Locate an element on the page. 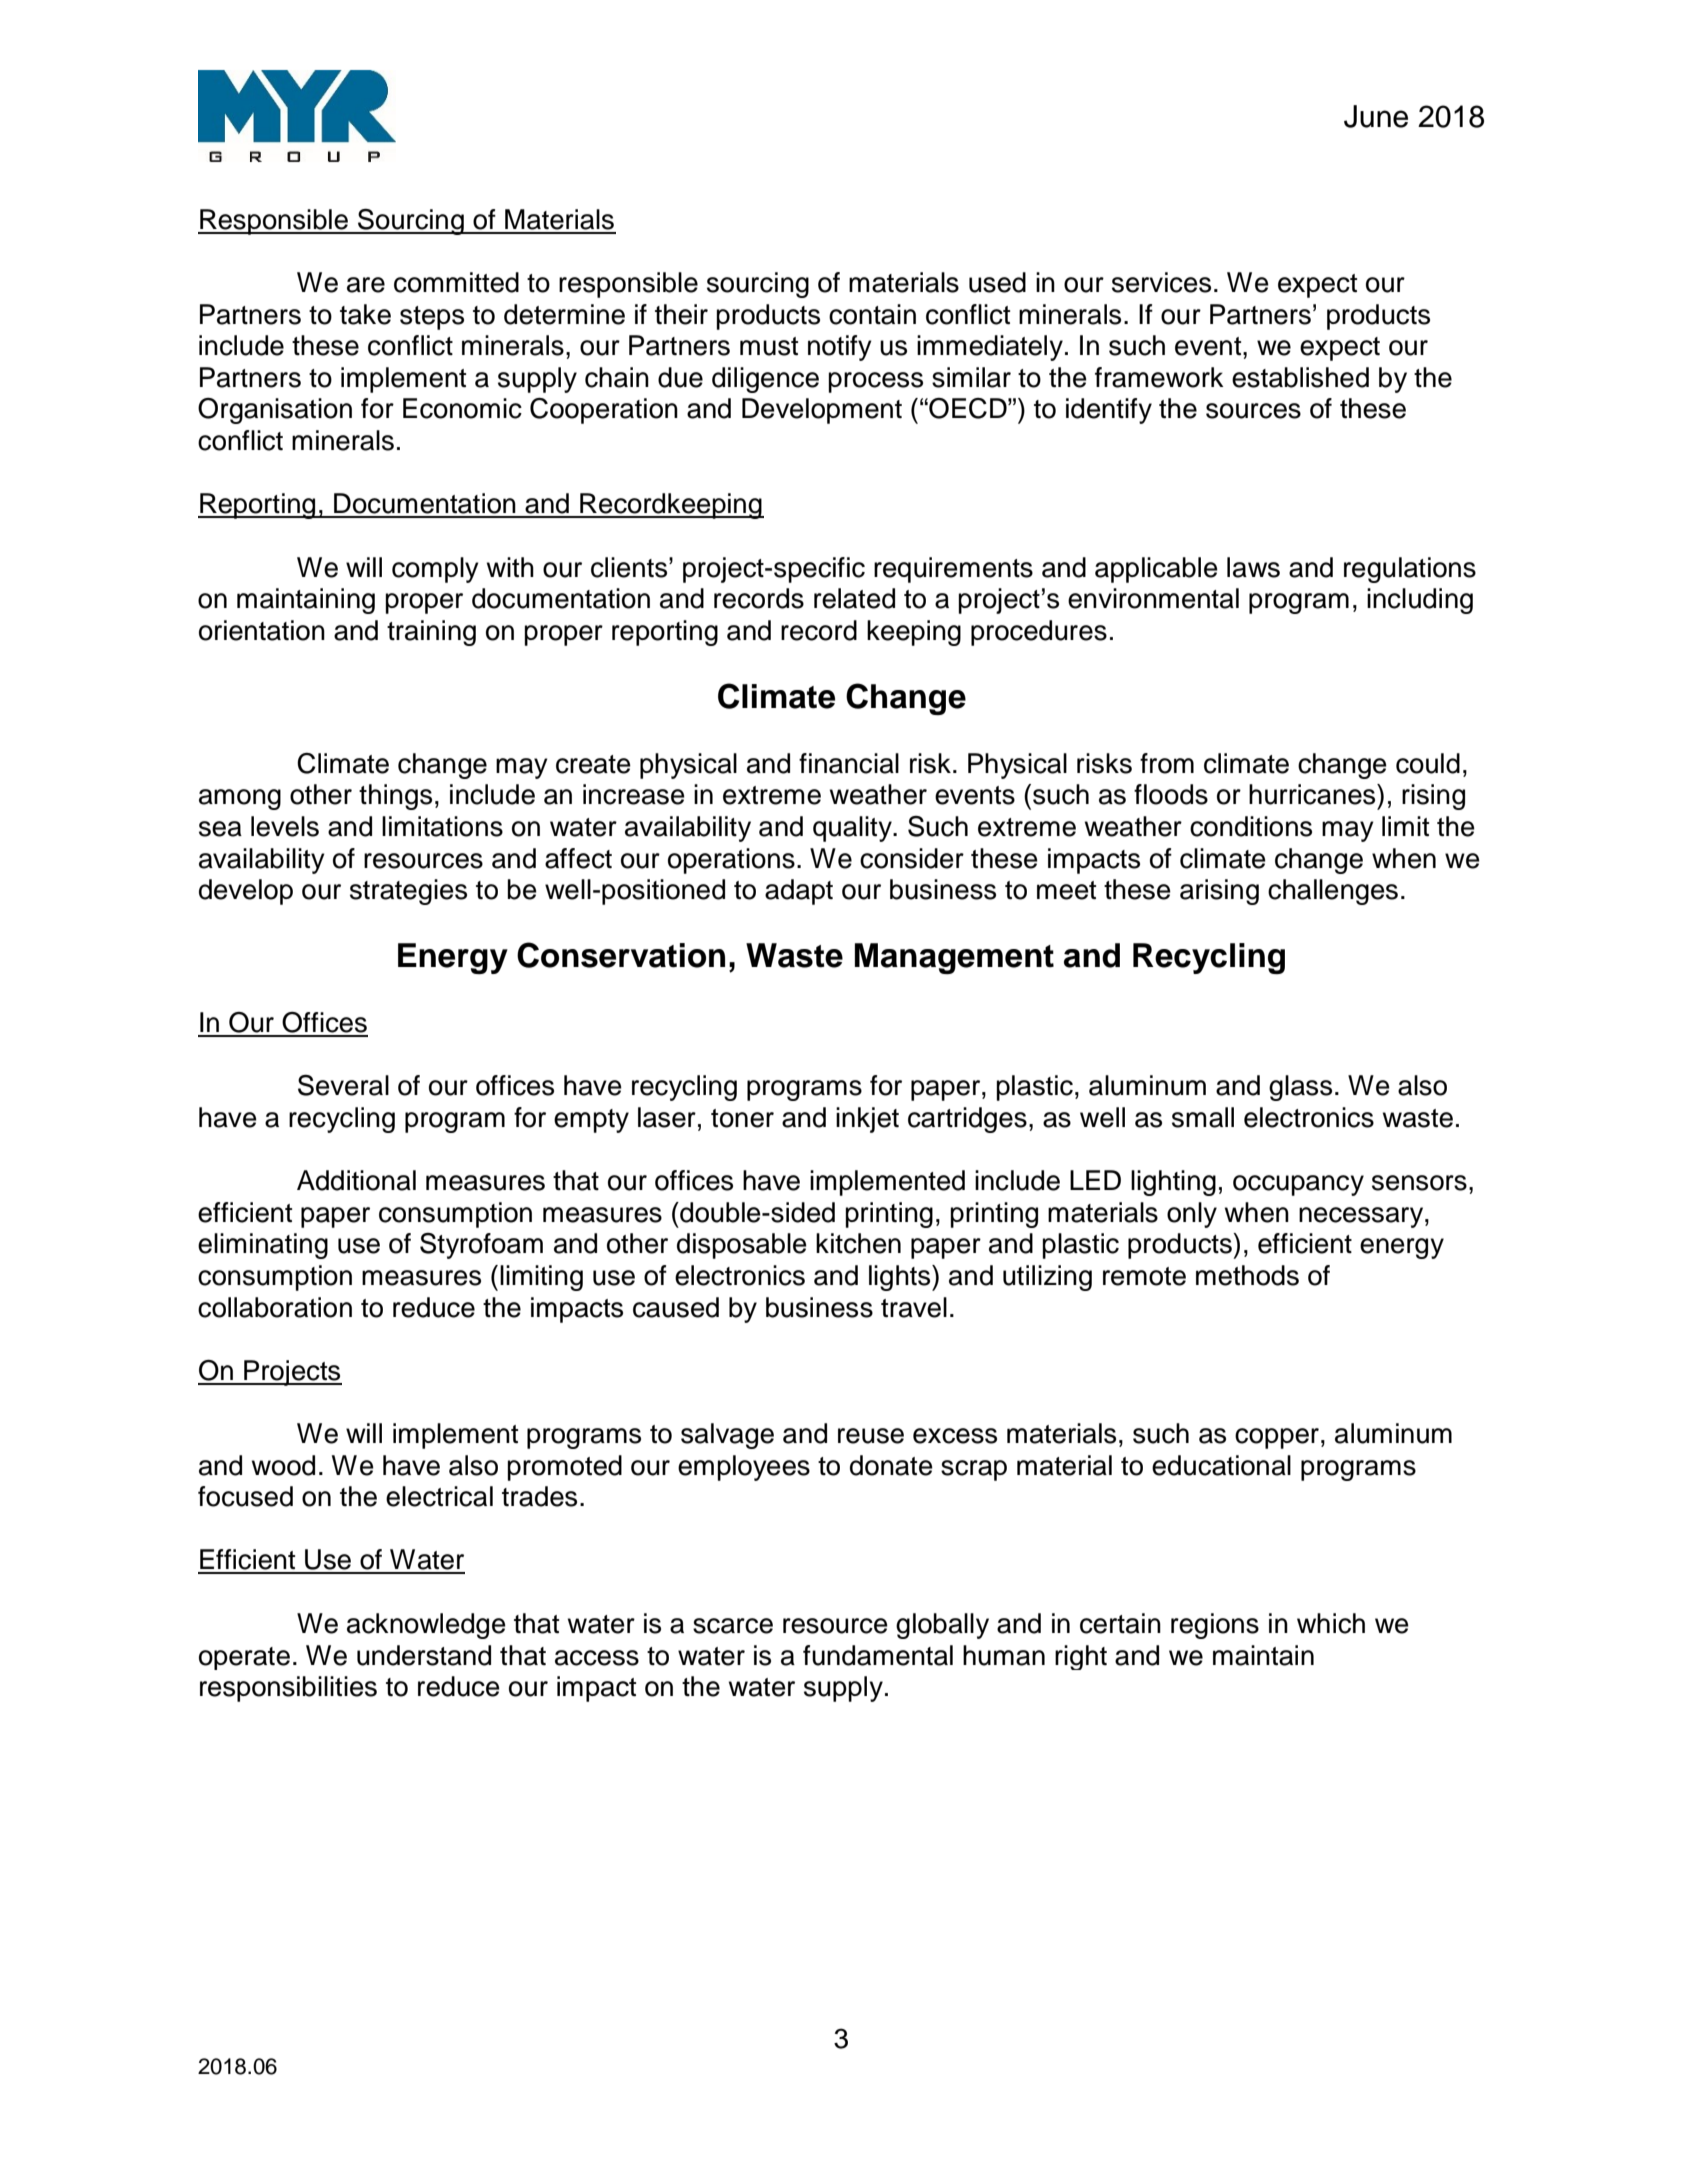 This image has height=2178, width=1683. contain is located at coordinates (872, 314).
